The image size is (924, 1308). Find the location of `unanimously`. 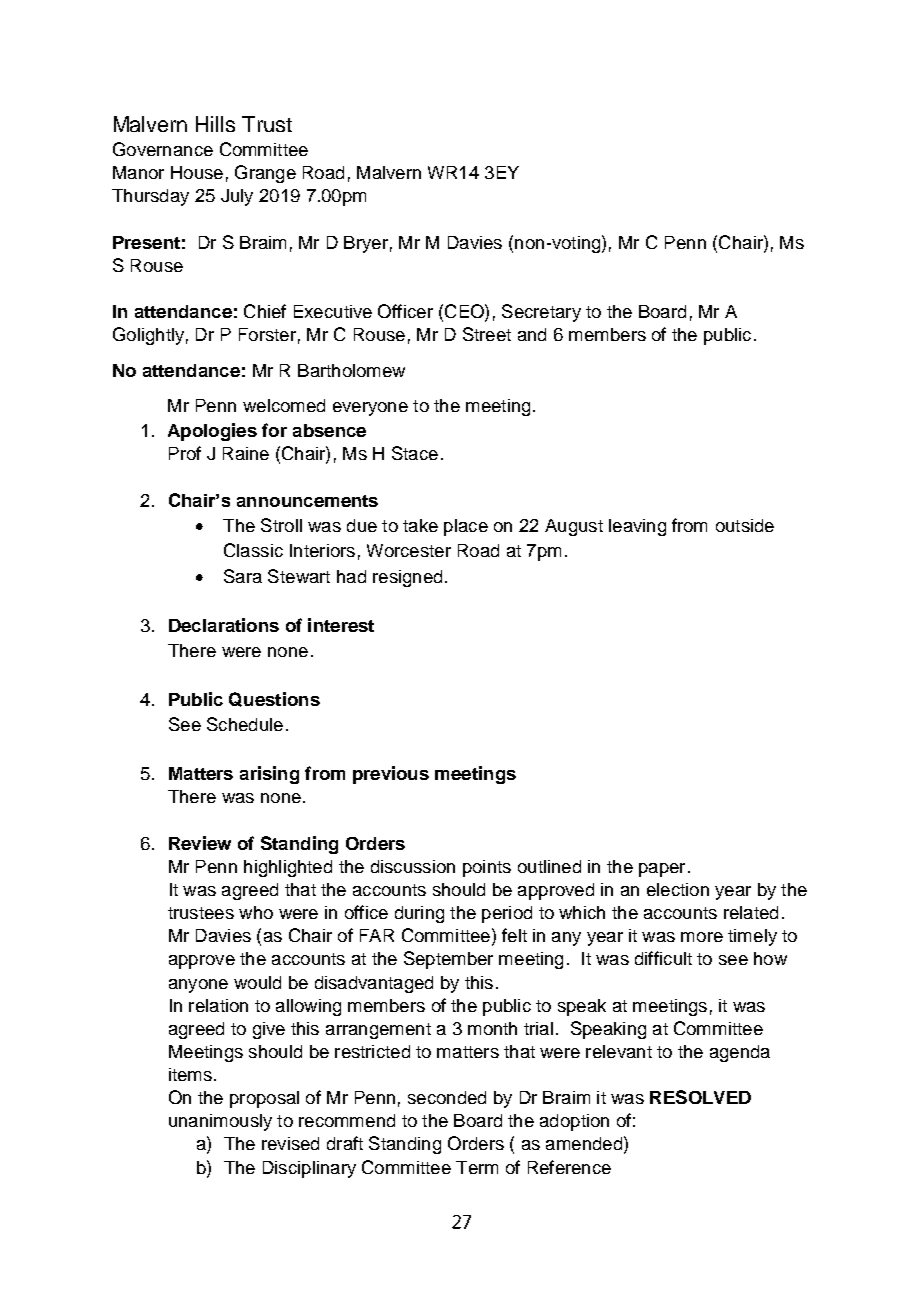

unanimously is located at coordinates (220, 1122).
